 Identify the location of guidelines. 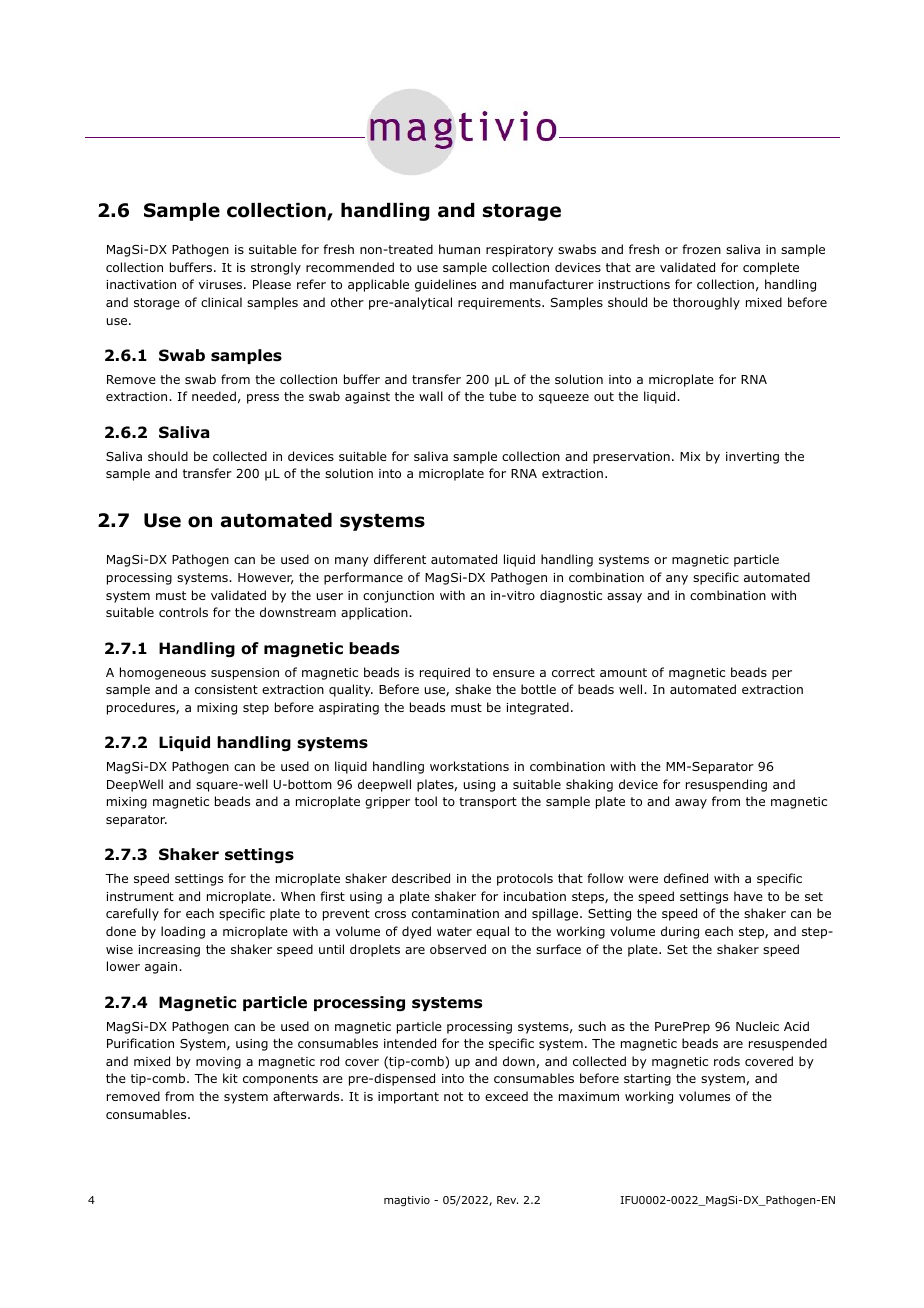
(445, 285).
